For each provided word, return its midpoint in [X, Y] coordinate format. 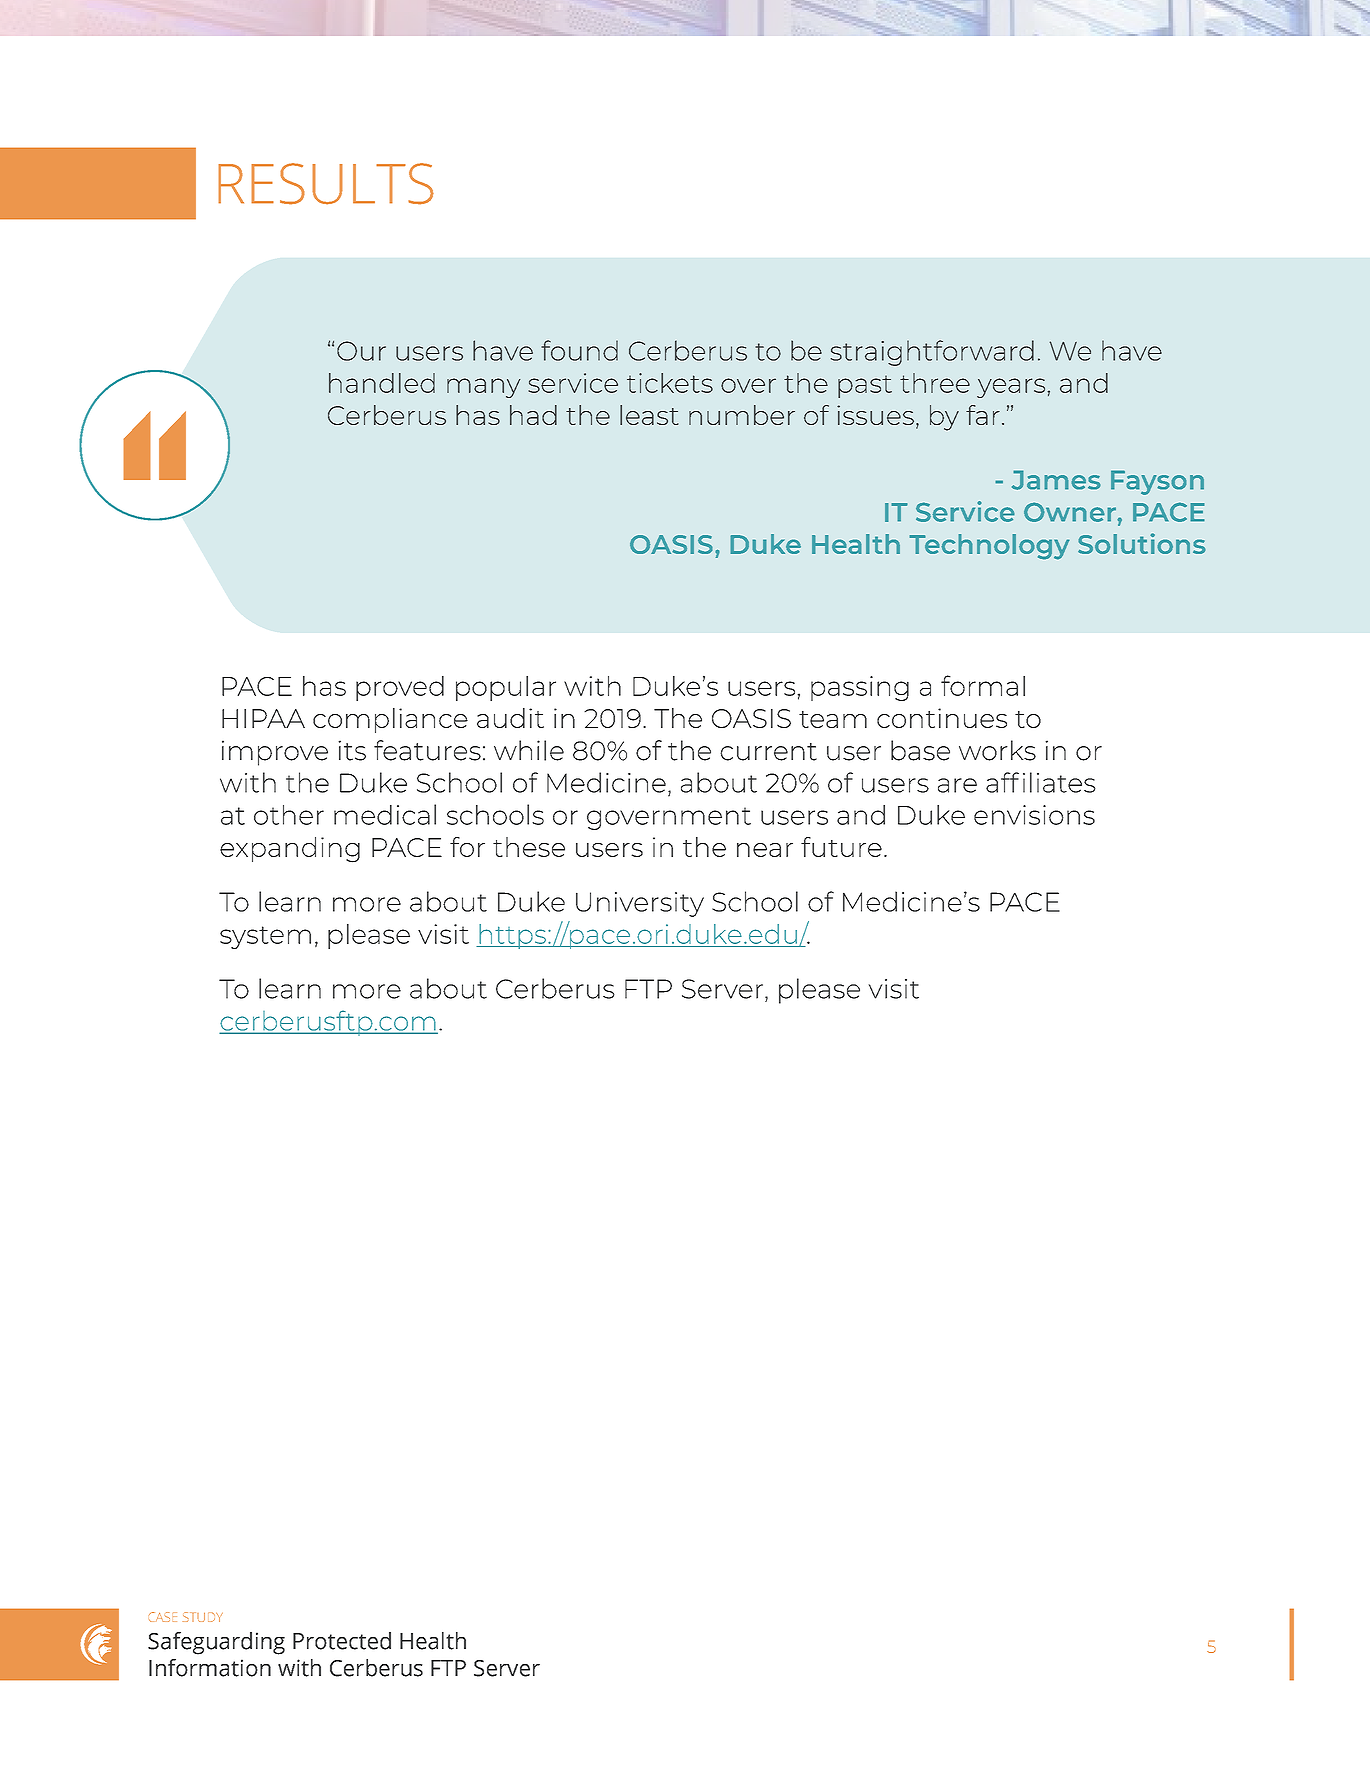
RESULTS [326, 184]
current [768, 752]
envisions [1034, 815]
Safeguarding [216, 1643]
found [579, 350]
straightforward [932, 353]
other [289, 815]
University [640, 904]
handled [382, 383]
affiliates [1041, 782]
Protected [342, 1641]
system [265, 937]
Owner [1071, 512]
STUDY [203, 1617]
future [841, 847]
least [649, 415]
